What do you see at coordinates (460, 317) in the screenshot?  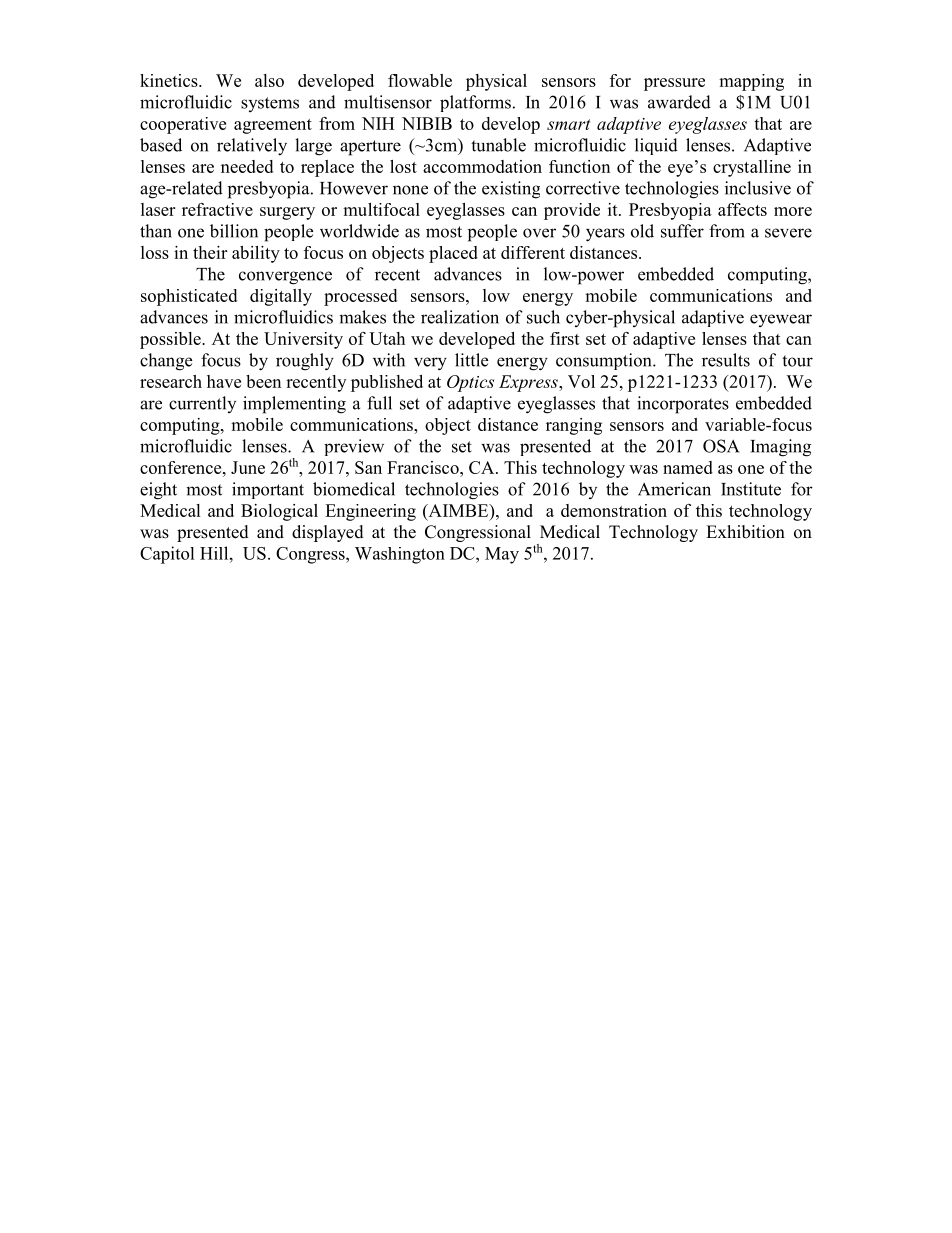 I see `realization` at bounding box center [460, 317].
